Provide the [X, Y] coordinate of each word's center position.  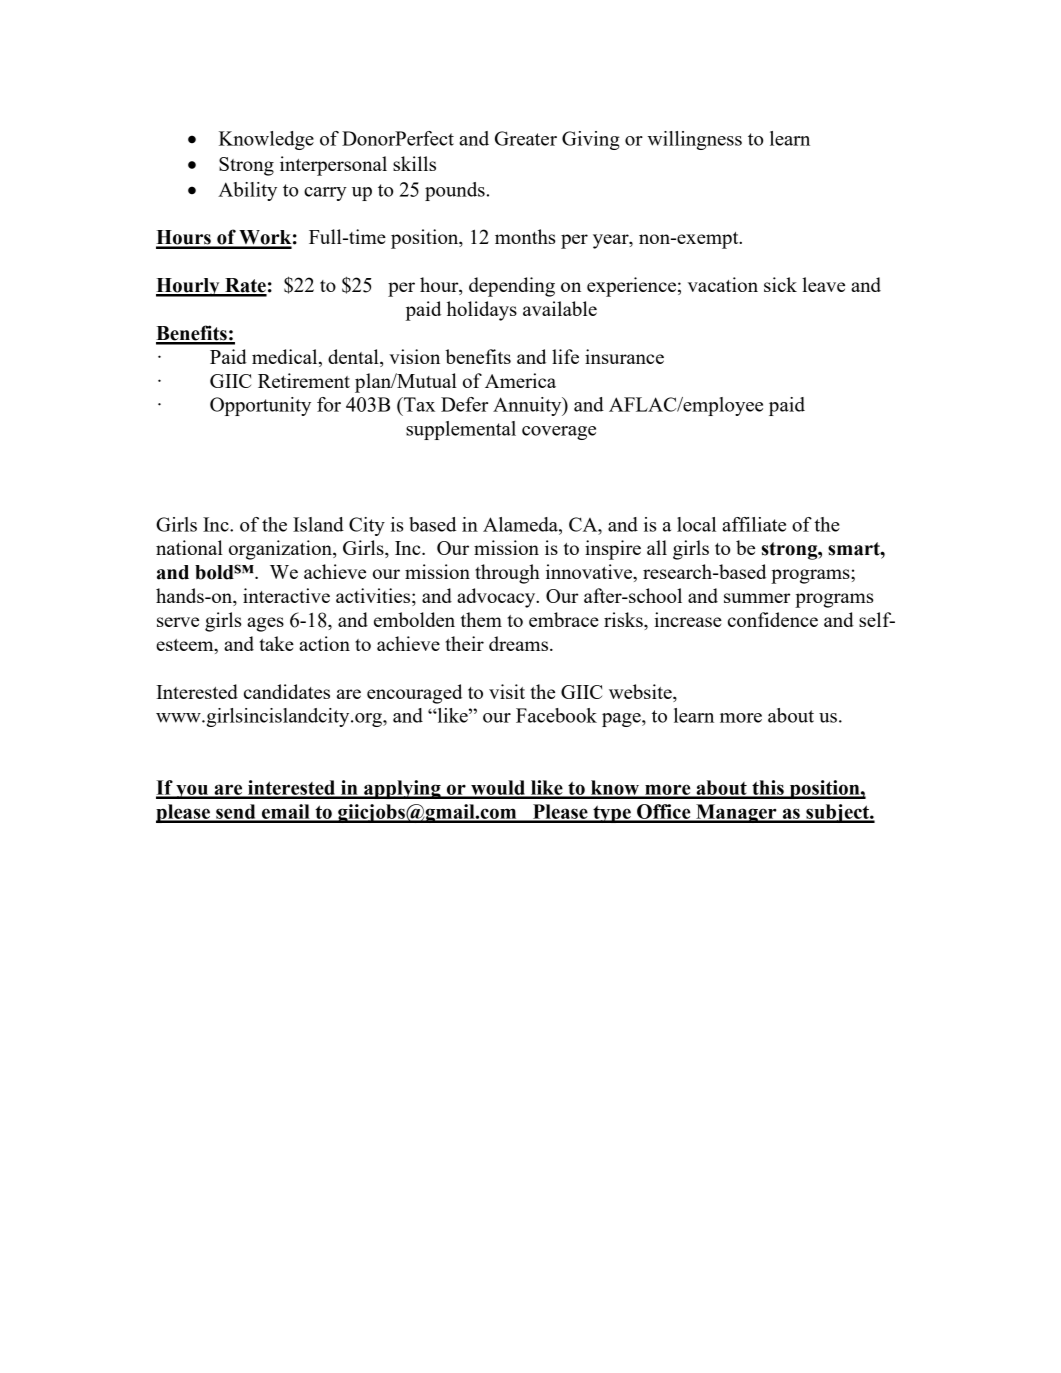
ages [265, 624]
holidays [482, 311]
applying [402, 789]
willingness [695, 140]
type [612, 814]
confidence [773, 619]
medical [286, 358]
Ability [247, 191]
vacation [723, 284]
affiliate [754, 524]
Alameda [521, 524]
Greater [526, 138]
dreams [520, 643]
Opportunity [260, 406]
